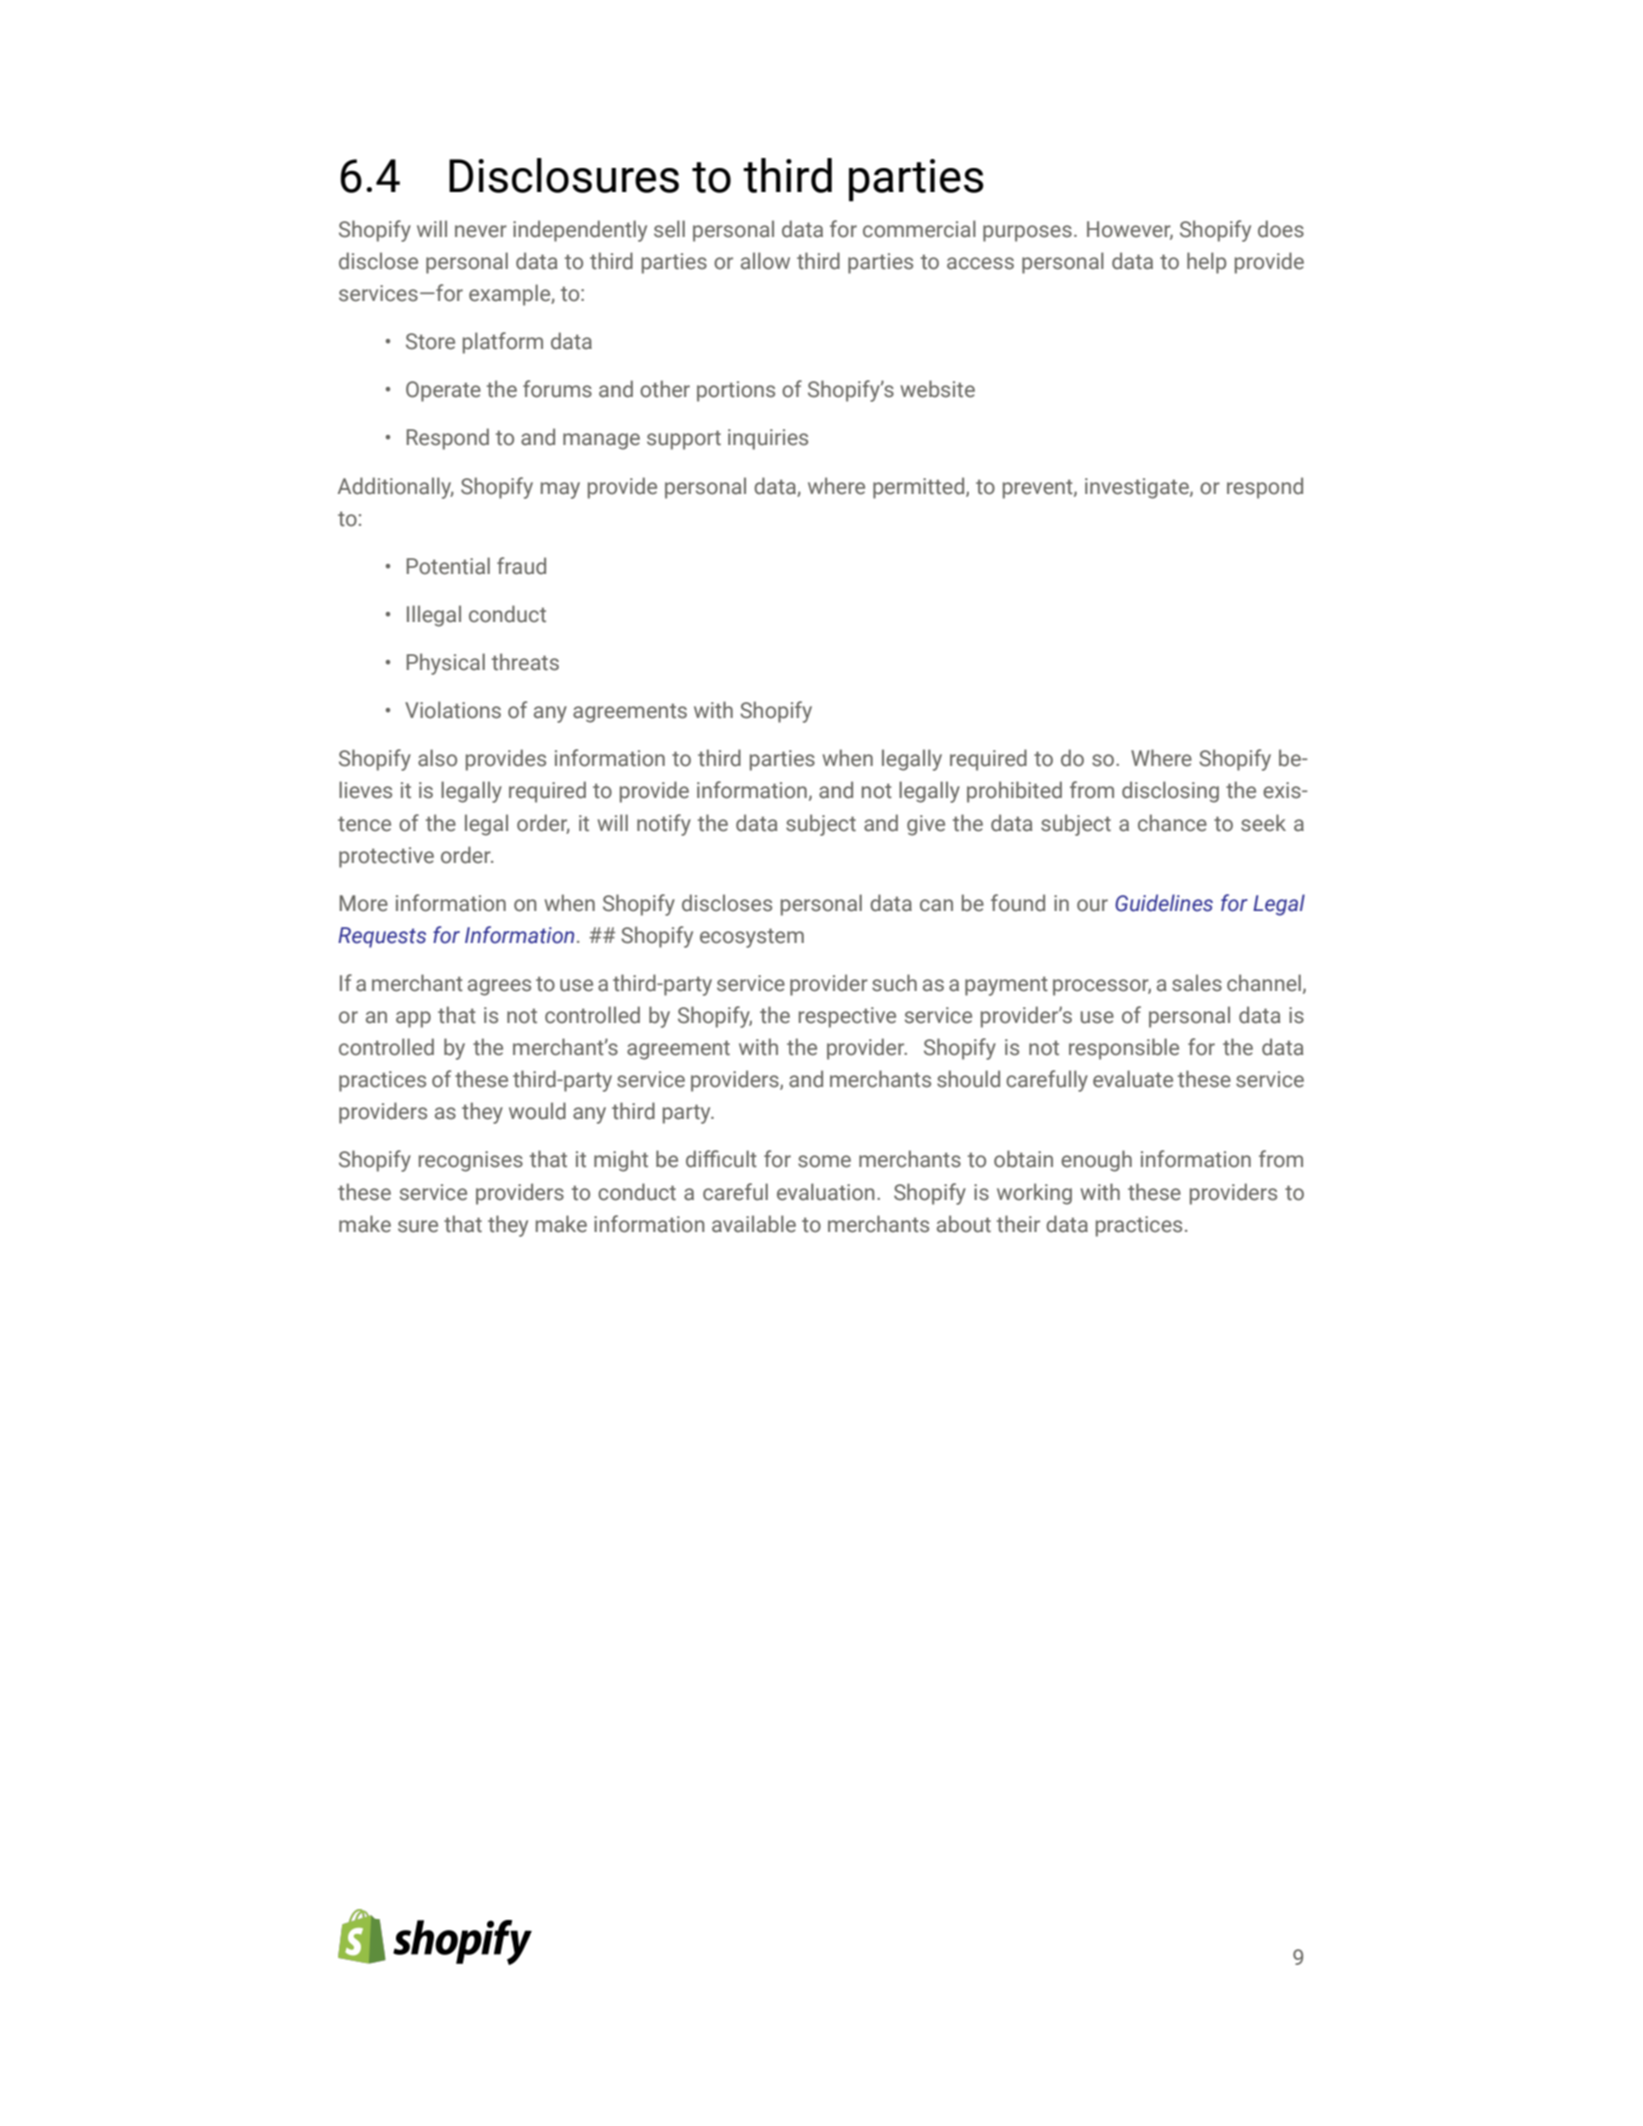 The width and height of the image is (1643, 2126). What do you see at coordinates (481, 231) in the image?
I see `never` at bounding box center [481, 231].
